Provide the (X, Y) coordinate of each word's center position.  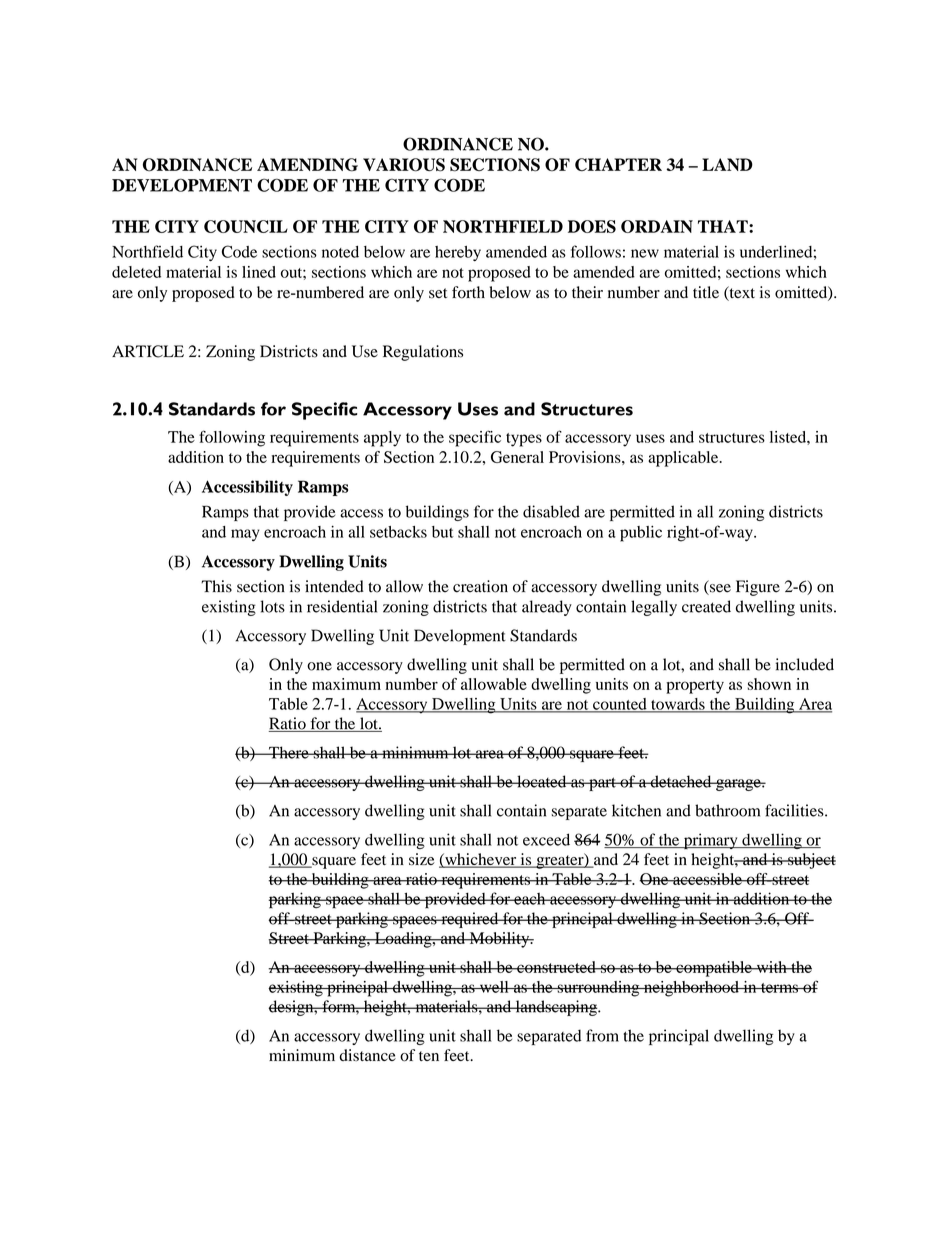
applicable (684, 459)
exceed (546, 839)
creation (480, 586)
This (216, 586)
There (289, 752)
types (524, 440)
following (232, 438)
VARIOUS (404, 165)
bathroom (727, 810)
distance (367, 1055)
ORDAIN (657, 226)
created (706, 606)
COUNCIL (246, 226)
